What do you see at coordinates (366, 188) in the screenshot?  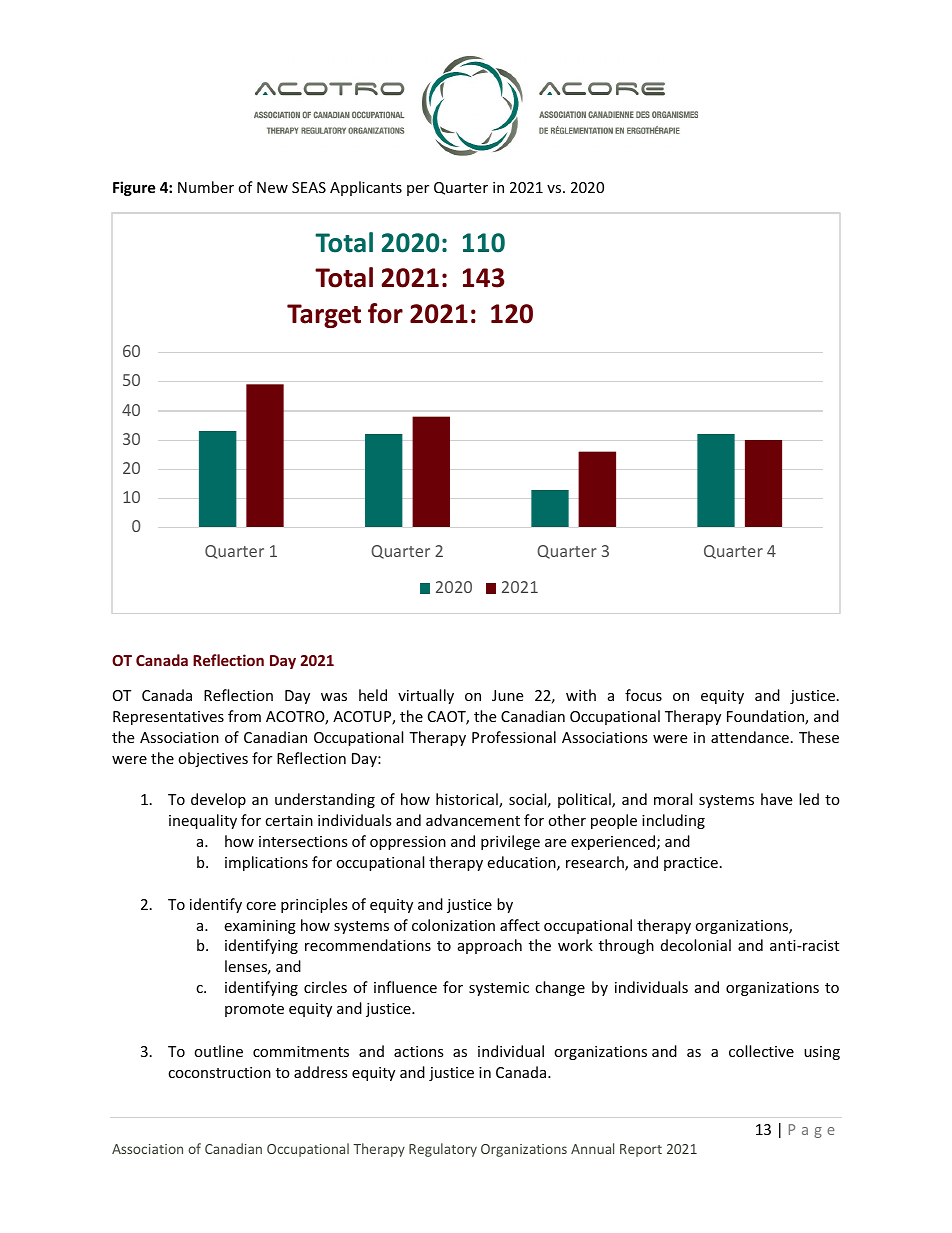 I see `Applicants` at bounding box center [366, 188].
